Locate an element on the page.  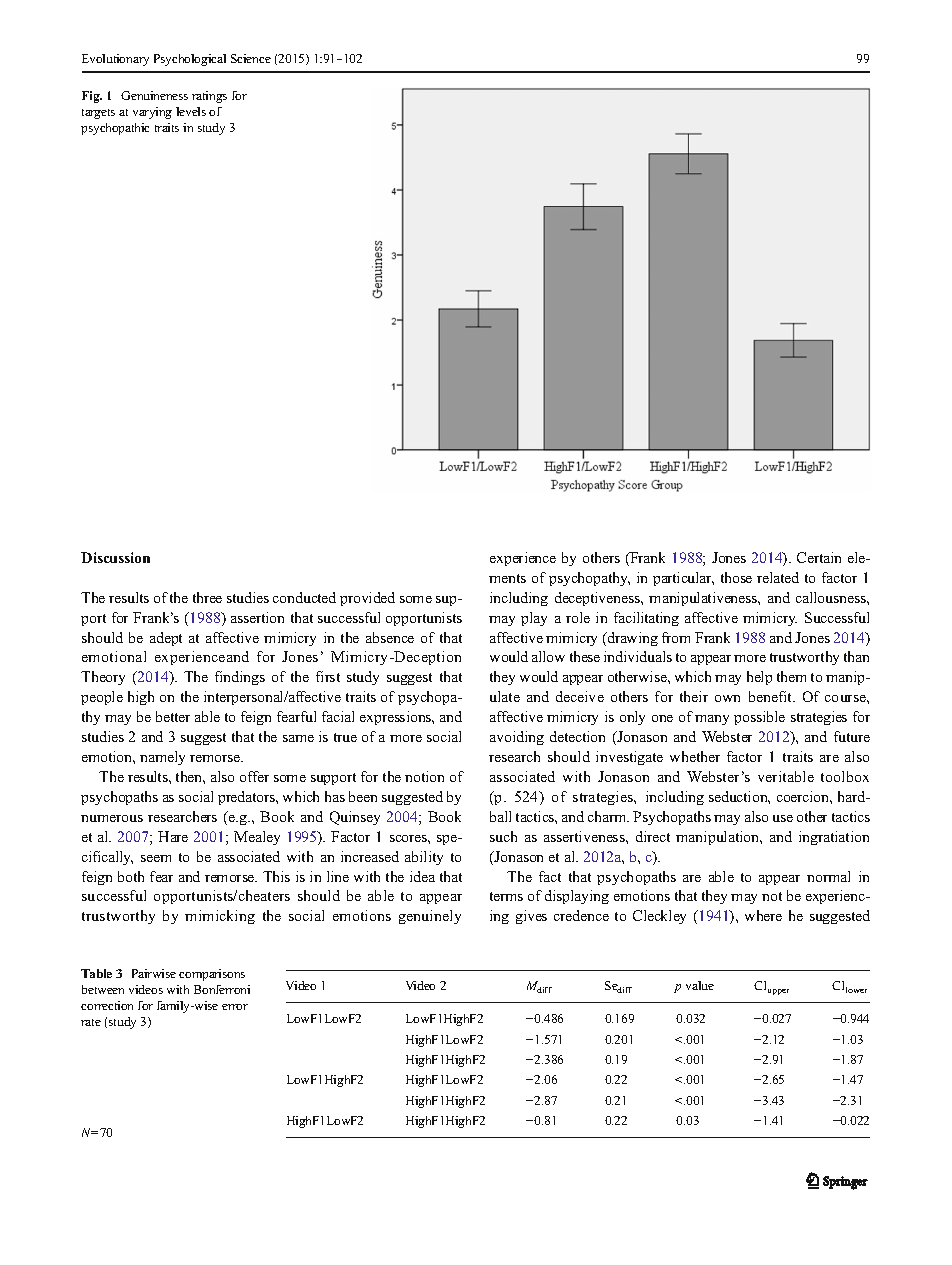
levels is located at coordinates (191, 111).
